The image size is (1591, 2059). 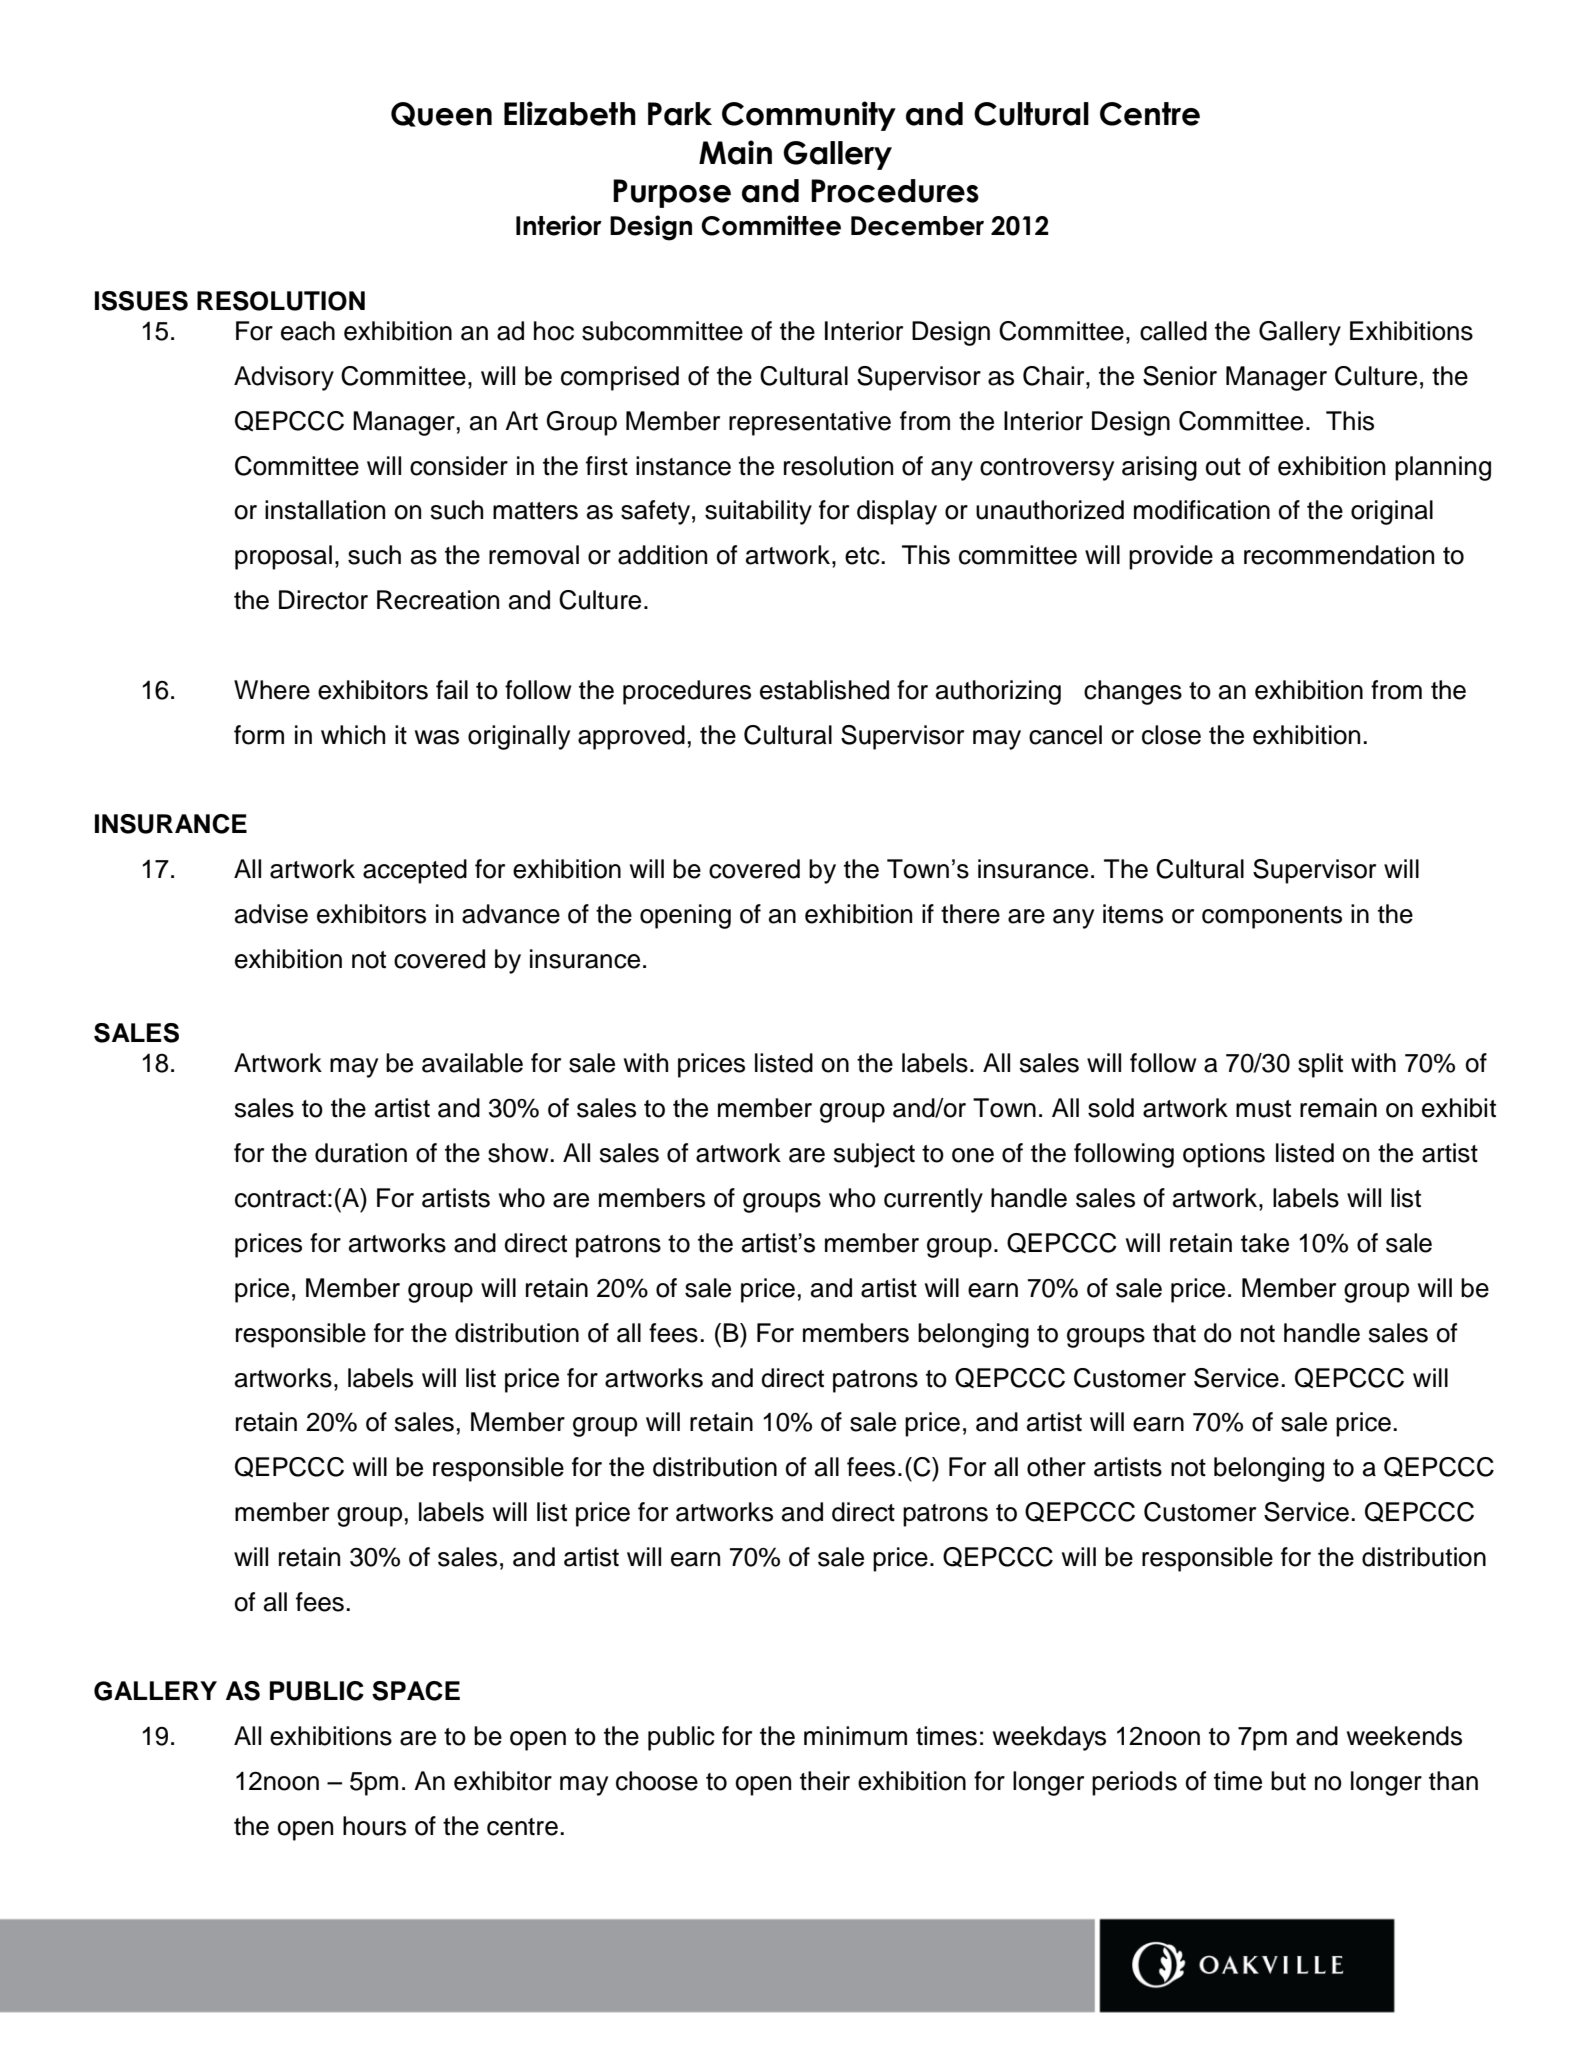 I want to click on advise, so click(x=271, y=914).
